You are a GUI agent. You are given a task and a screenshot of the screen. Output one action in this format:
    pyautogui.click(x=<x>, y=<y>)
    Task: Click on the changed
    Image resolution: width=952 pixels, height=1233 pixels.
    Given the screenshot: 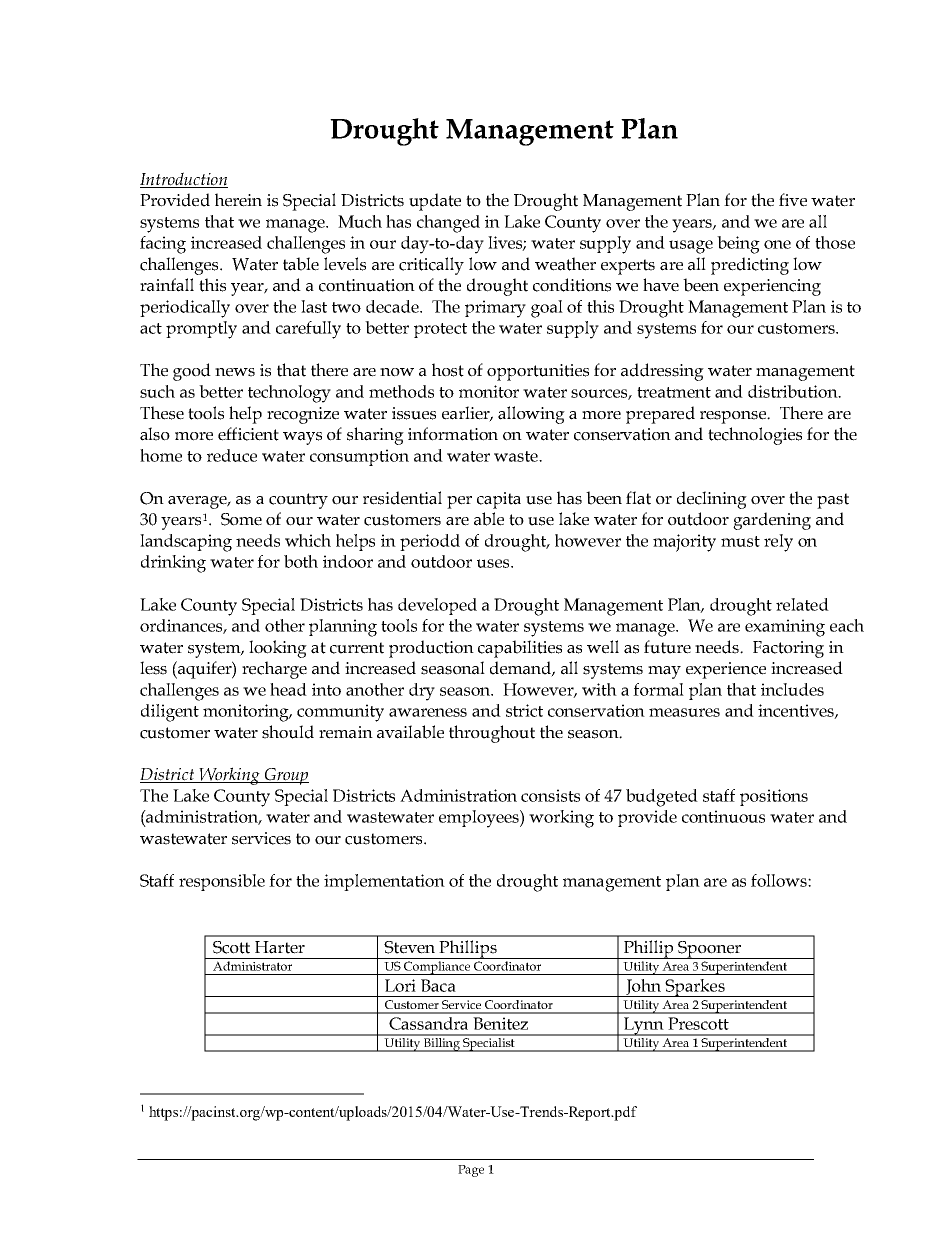 What is the action you would take?
    pyautogui.click(x=448, y=224)
